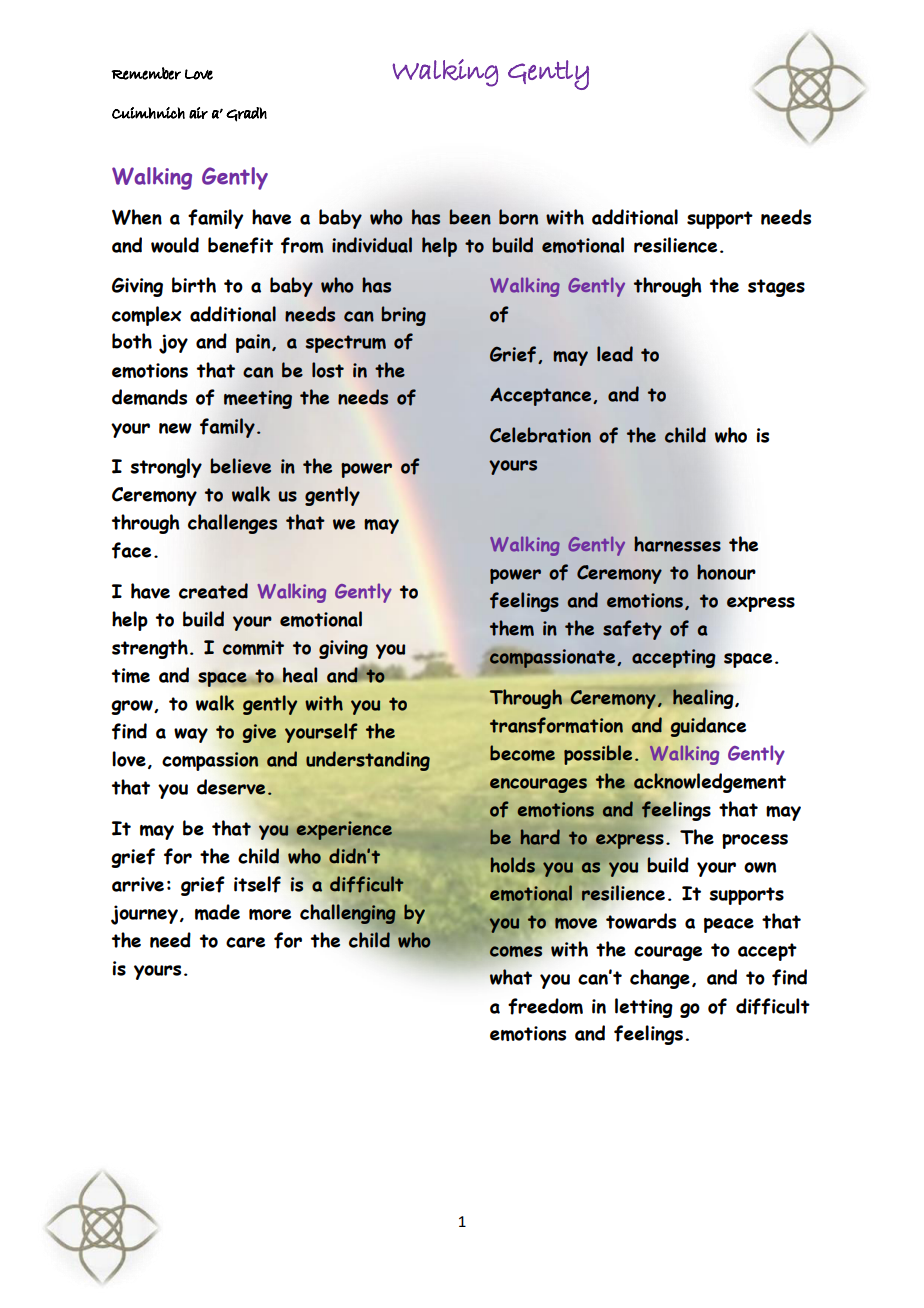 Image resolution: width=924 pixels, height=1308 pixels. What do you see at coordinates (245, 942) in the document?
I see `care` at bounding box center [245, 942].
